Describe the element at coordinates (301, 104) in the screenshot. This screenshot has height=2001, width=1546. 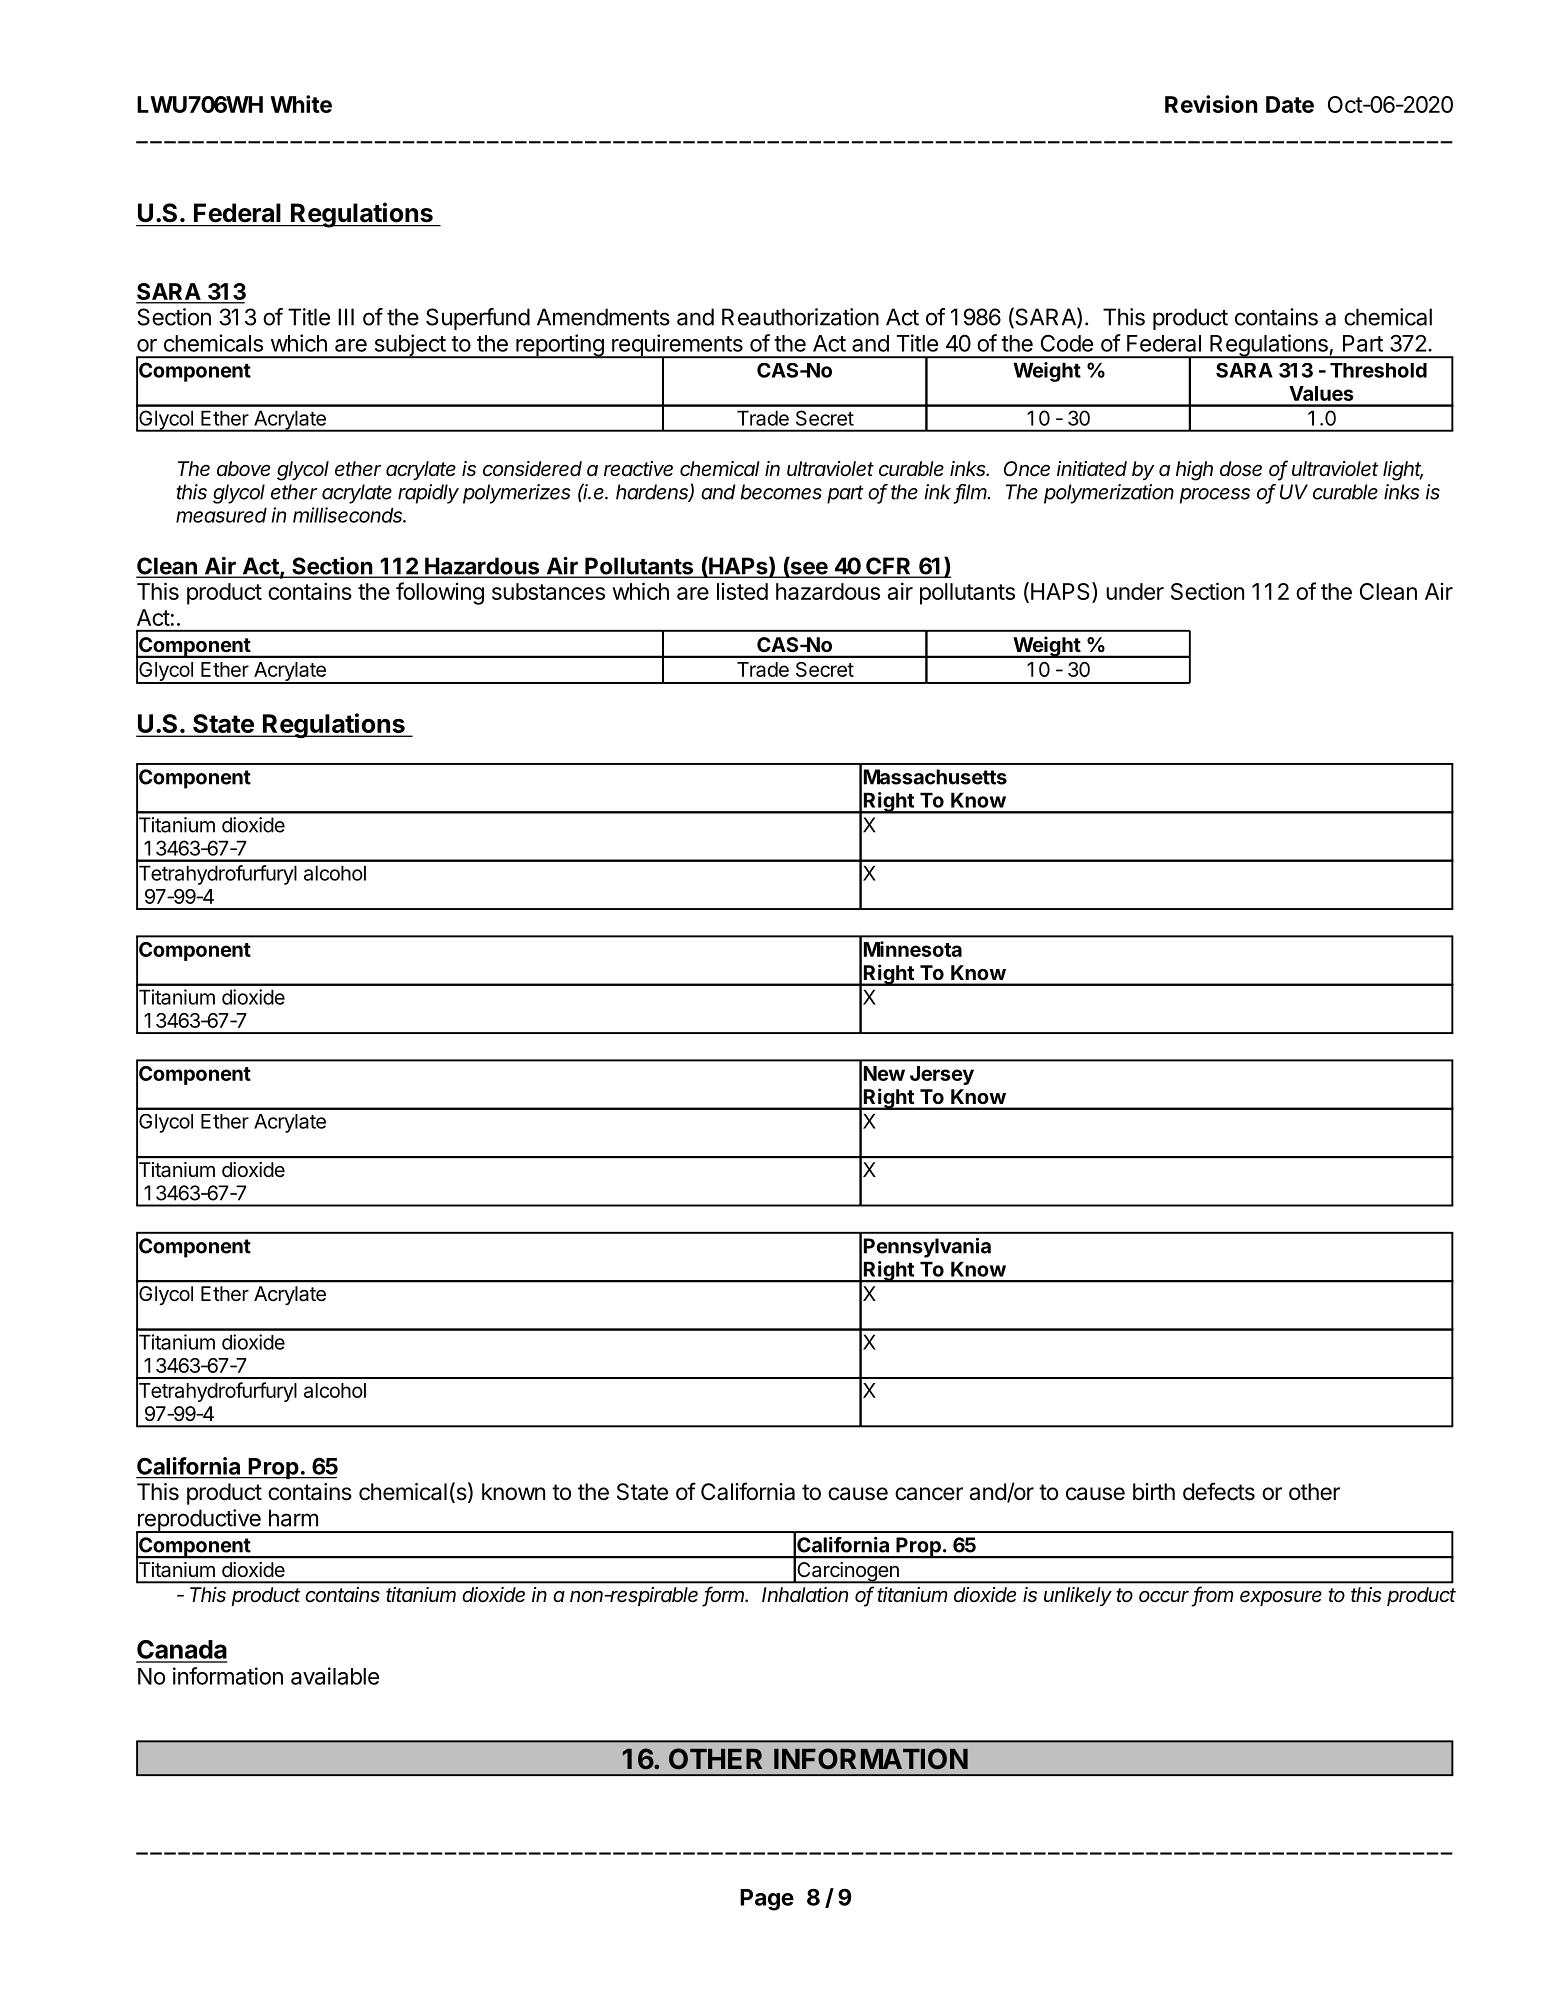
I see `White` at that location.
